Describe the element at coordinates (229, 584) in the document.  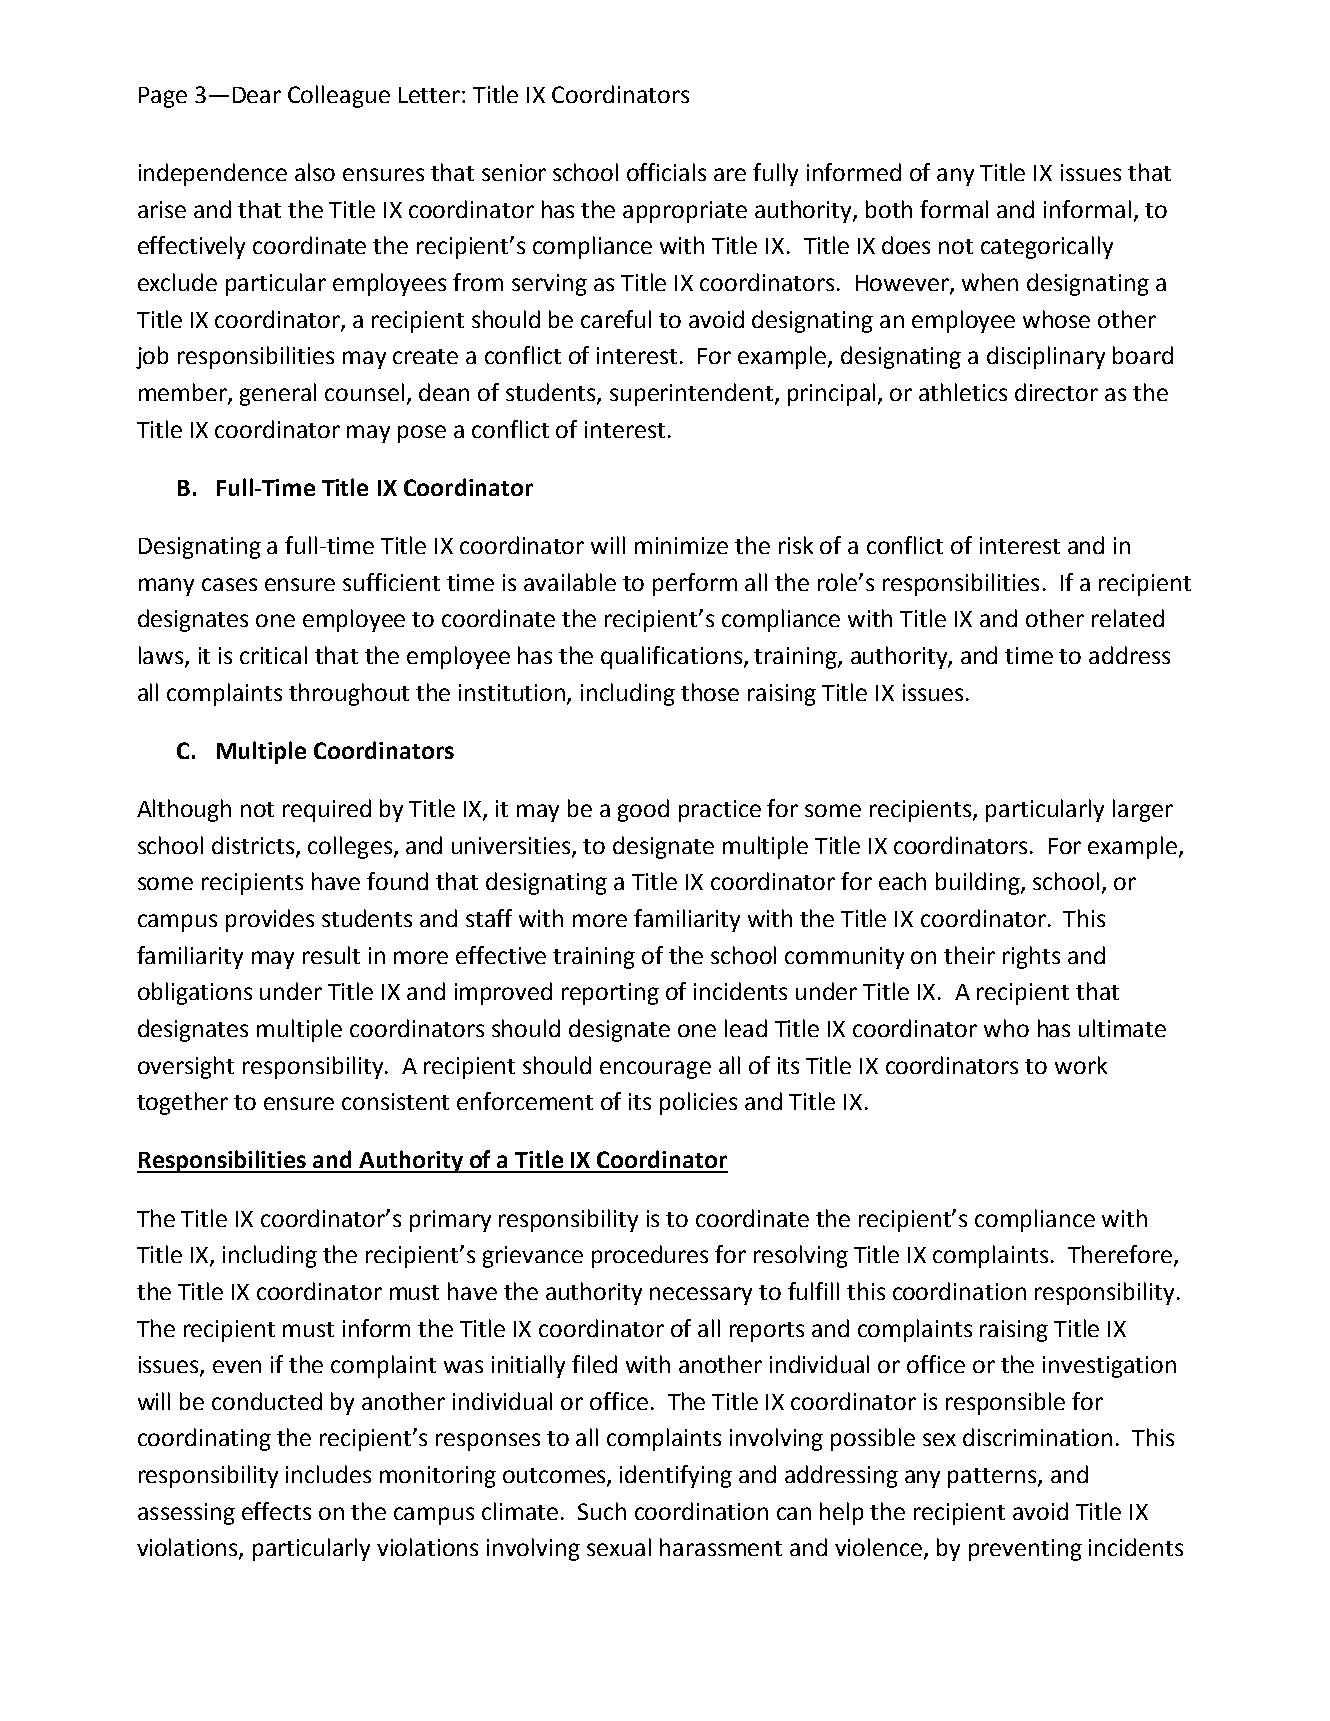
I see `cases` at that location.
